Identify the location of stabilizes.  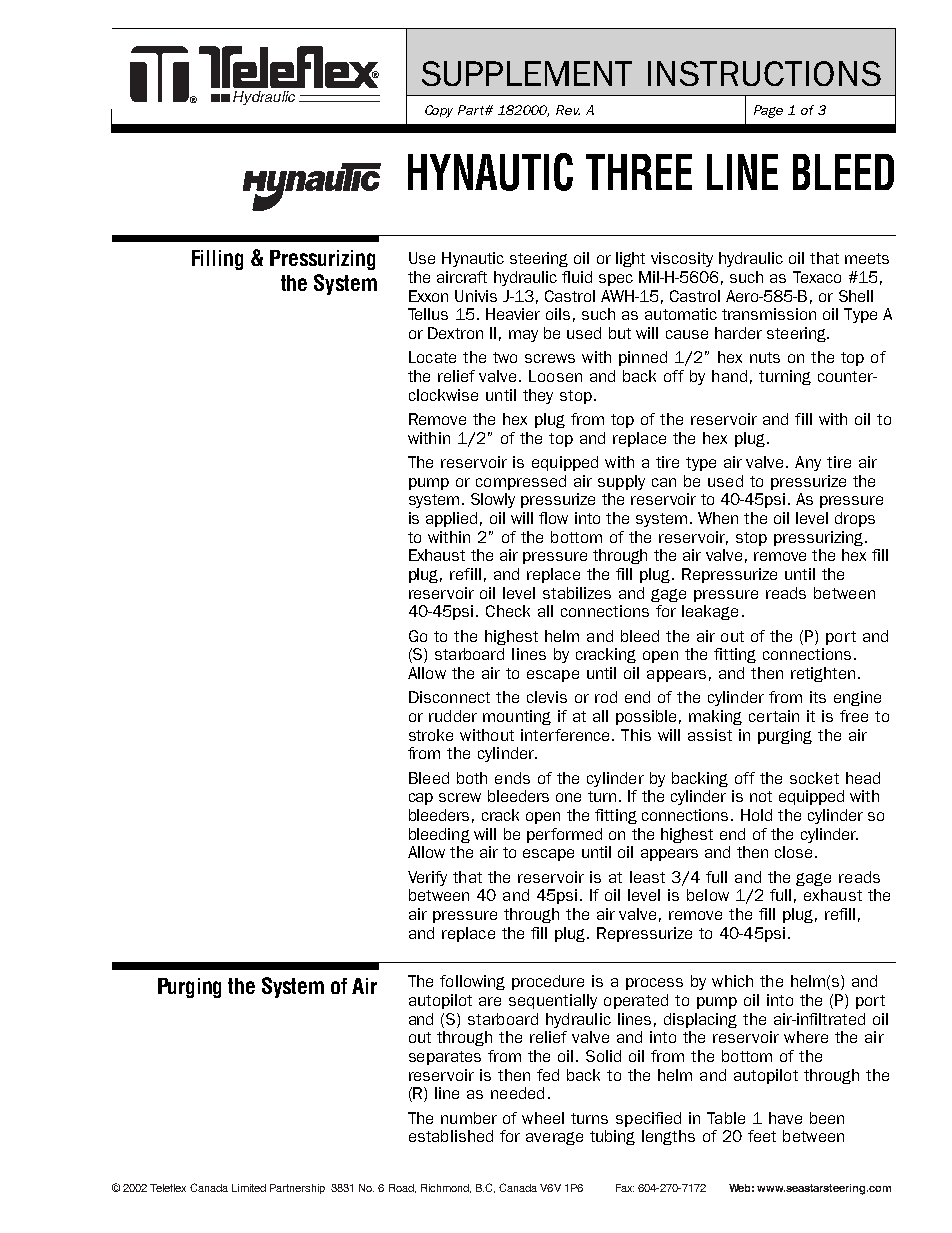
(577, 593).
